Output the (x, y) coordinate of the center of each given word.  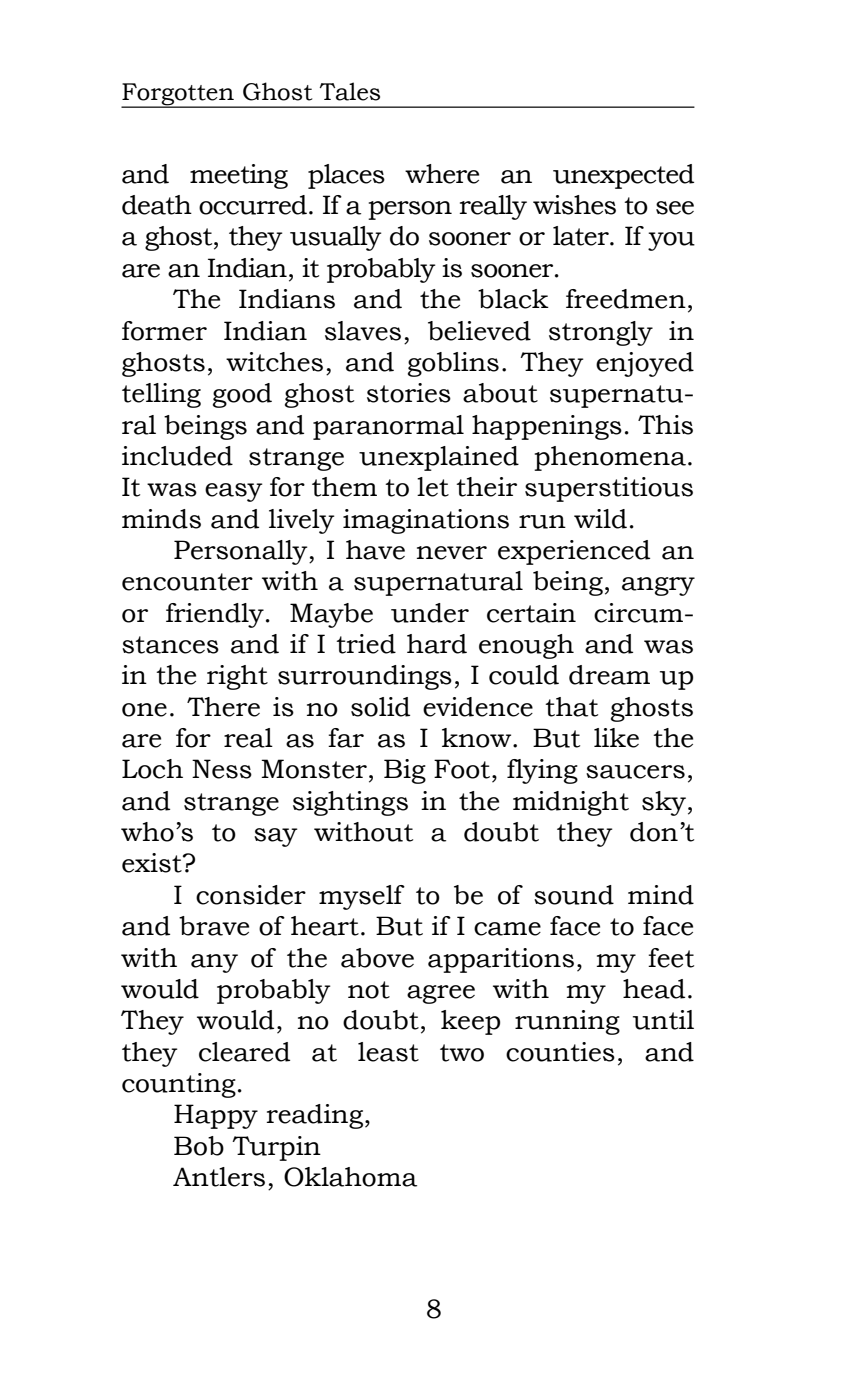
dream (609, 675)
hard (437, 644)
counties (560, 1052)
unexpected (623, 176)
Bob (199, 1146)
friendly (215, 615)
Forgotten (178, 95)
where (442, 174)
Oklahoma (350, 1177)
